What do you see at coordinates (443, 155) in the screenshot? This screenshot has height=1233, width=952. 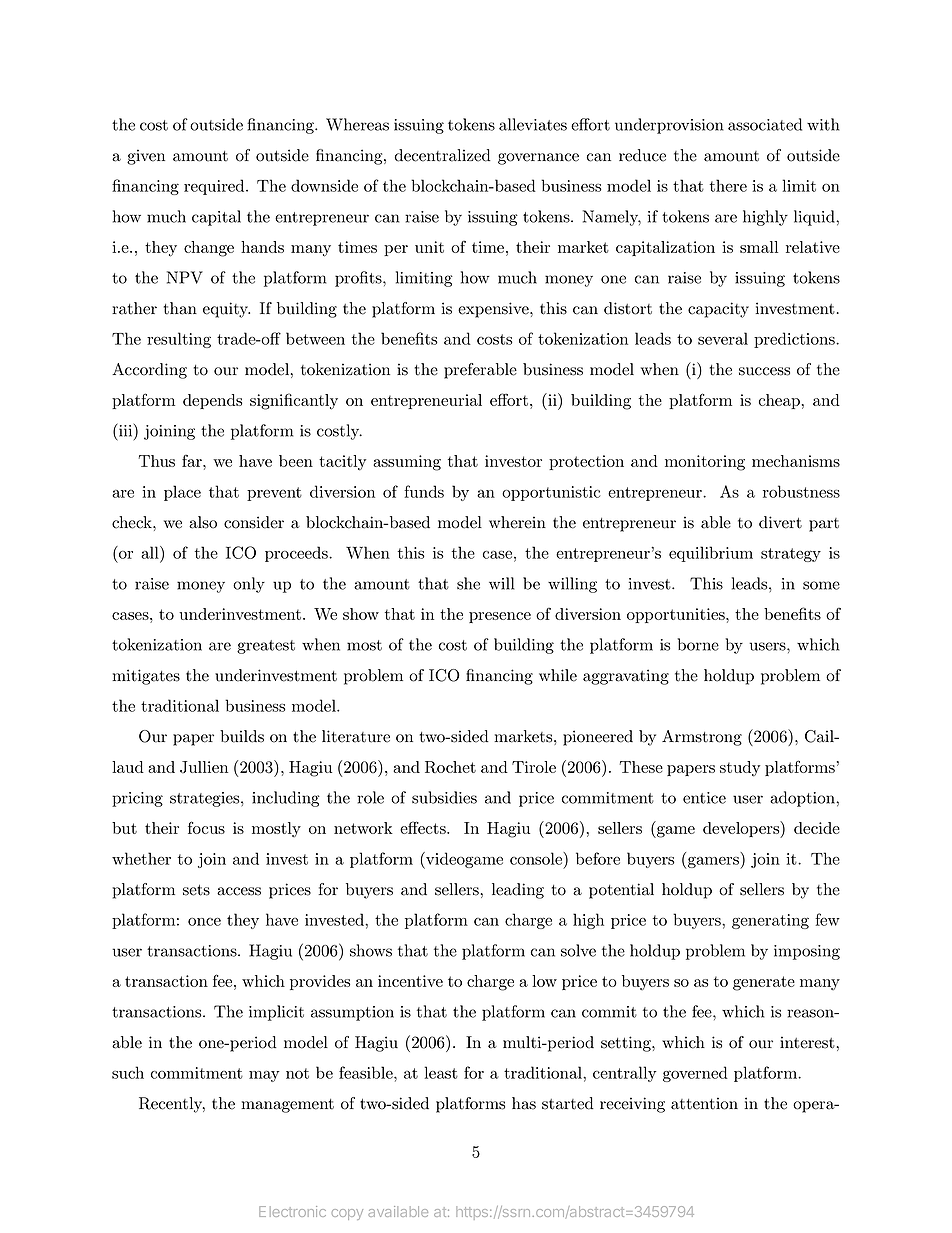 I see `decentralized` at bounding box center [443, 155].
